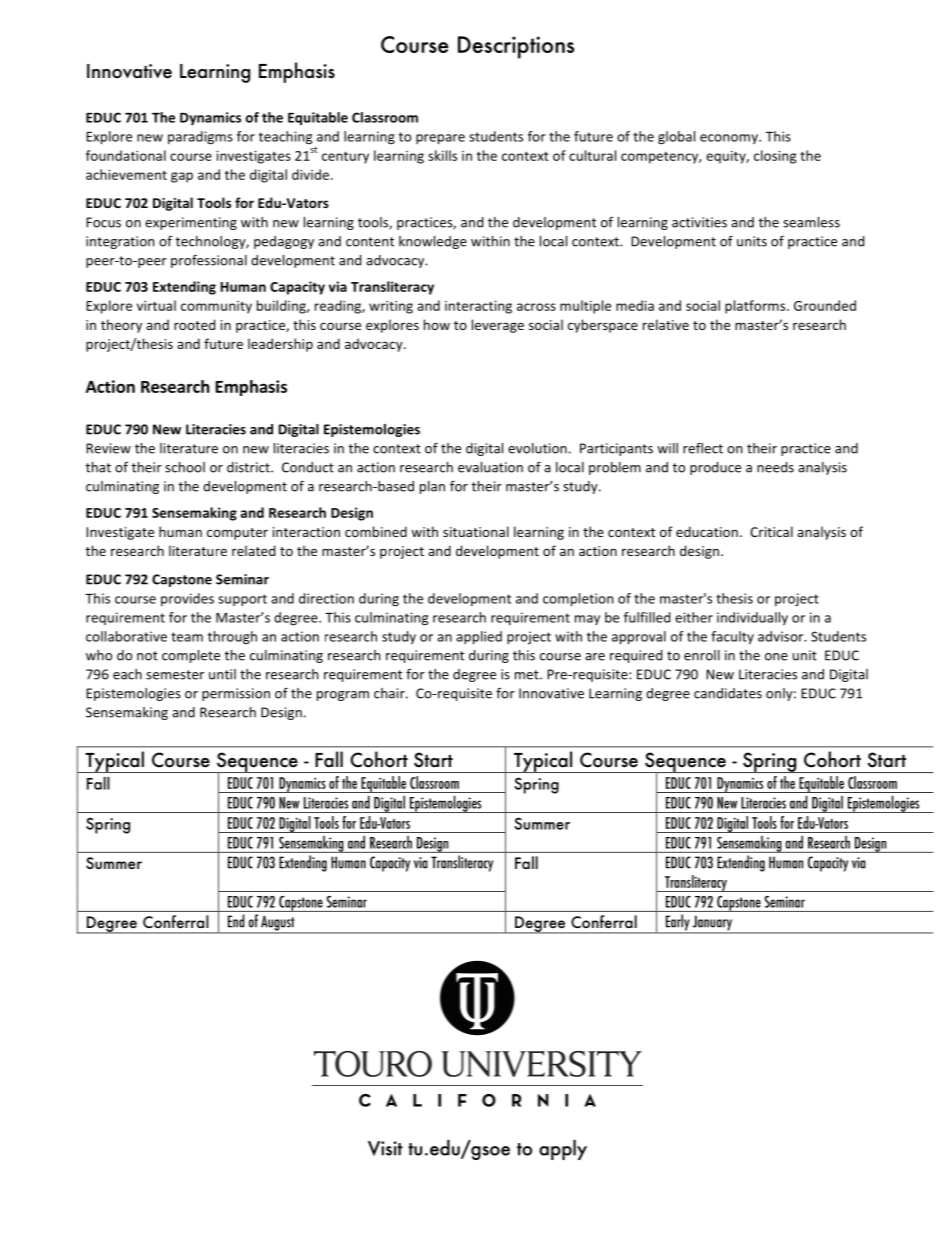 This document has height=1233, width=952. I want to click on economy, so click(730, 139).
